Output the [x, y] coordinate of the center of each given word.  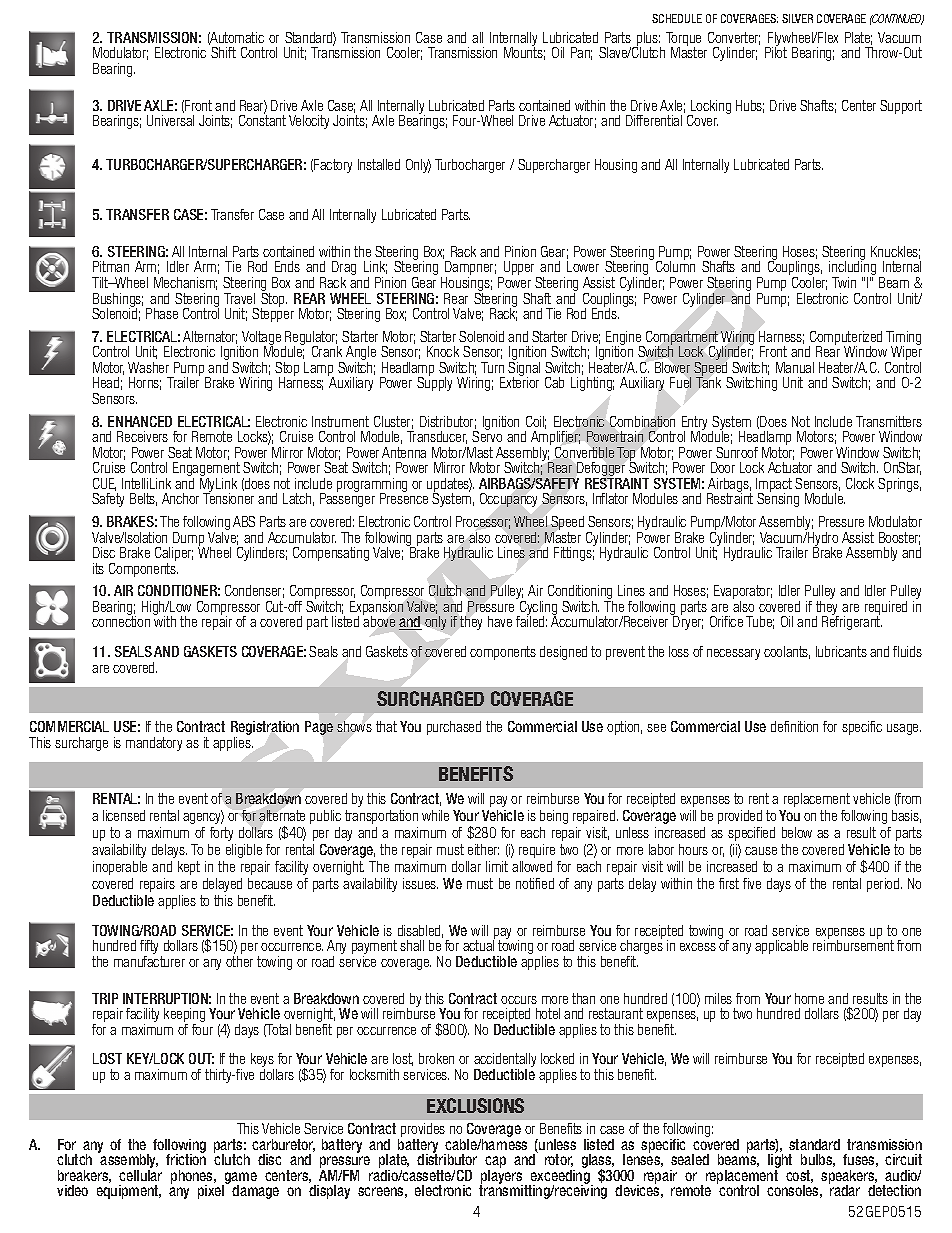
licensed [124, 815]
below [797, 832]
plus [648, 40]
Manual [795, 367]
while [435, 815]
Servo [487, 435]
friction [186, 1158]
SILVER [797, 18]
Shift [223, 52]
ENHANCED [140, 421]
